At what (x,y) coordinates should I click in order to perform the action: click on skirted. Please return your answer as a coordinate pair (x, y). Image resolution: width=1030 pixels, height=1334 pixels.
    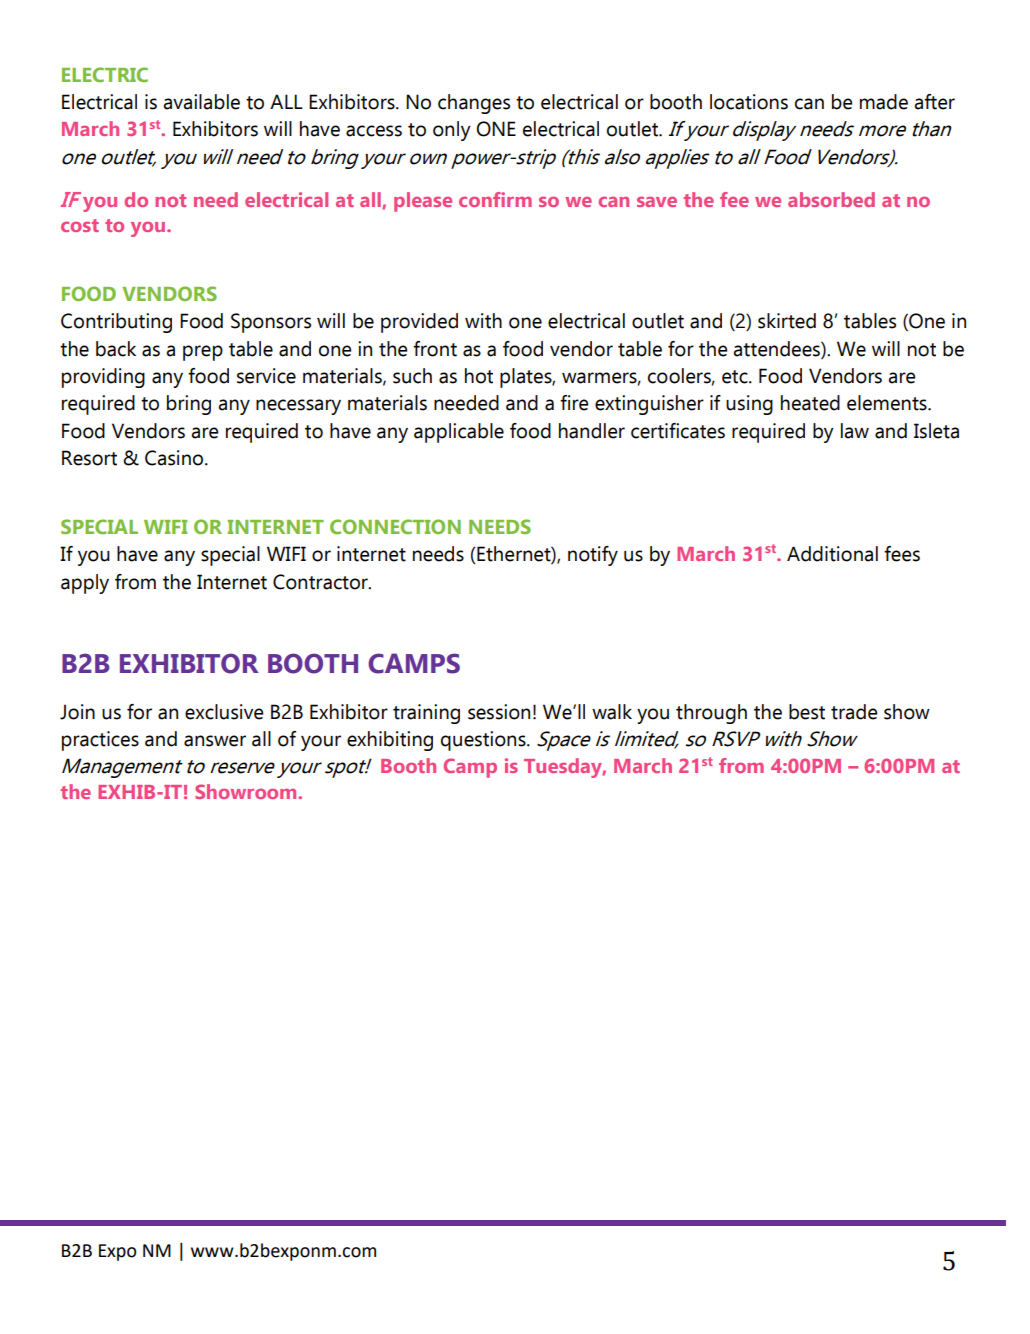
    Looking at the image, I should click on (787, 321).
